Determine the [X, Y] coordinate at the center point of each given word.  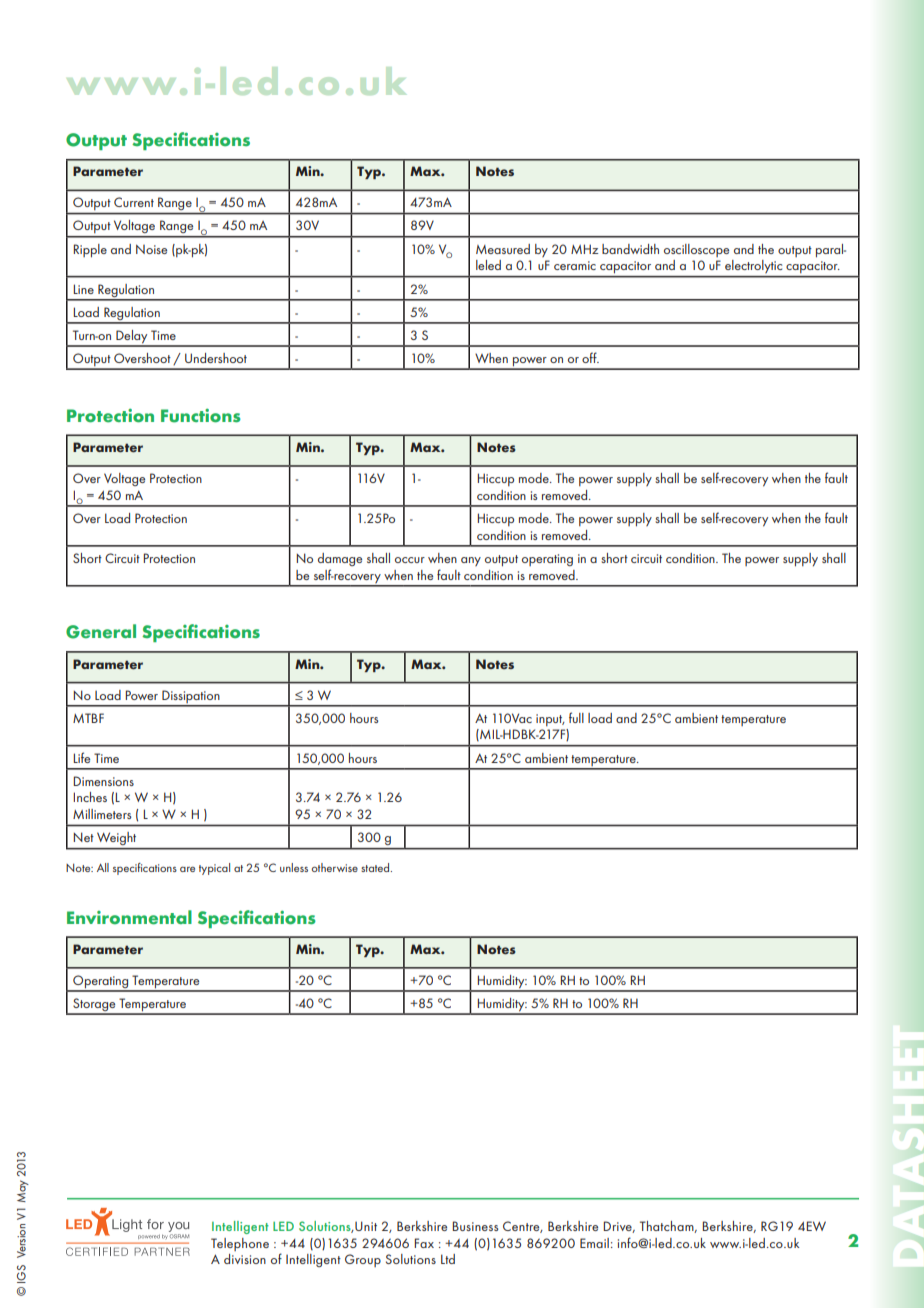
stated [376, 867]
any [471, 561]
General [101, 631]
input [550, 720]
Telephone [240, 1244]
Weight [116, 838]
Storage [94, 1006]
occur [410, 560]
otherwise [334, 867]
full [576, 717]
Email [594, 1243]
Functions [201, 416]
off [590, 357]
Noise [151, 249]
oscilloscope [696, 250]
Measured [503, 249]
